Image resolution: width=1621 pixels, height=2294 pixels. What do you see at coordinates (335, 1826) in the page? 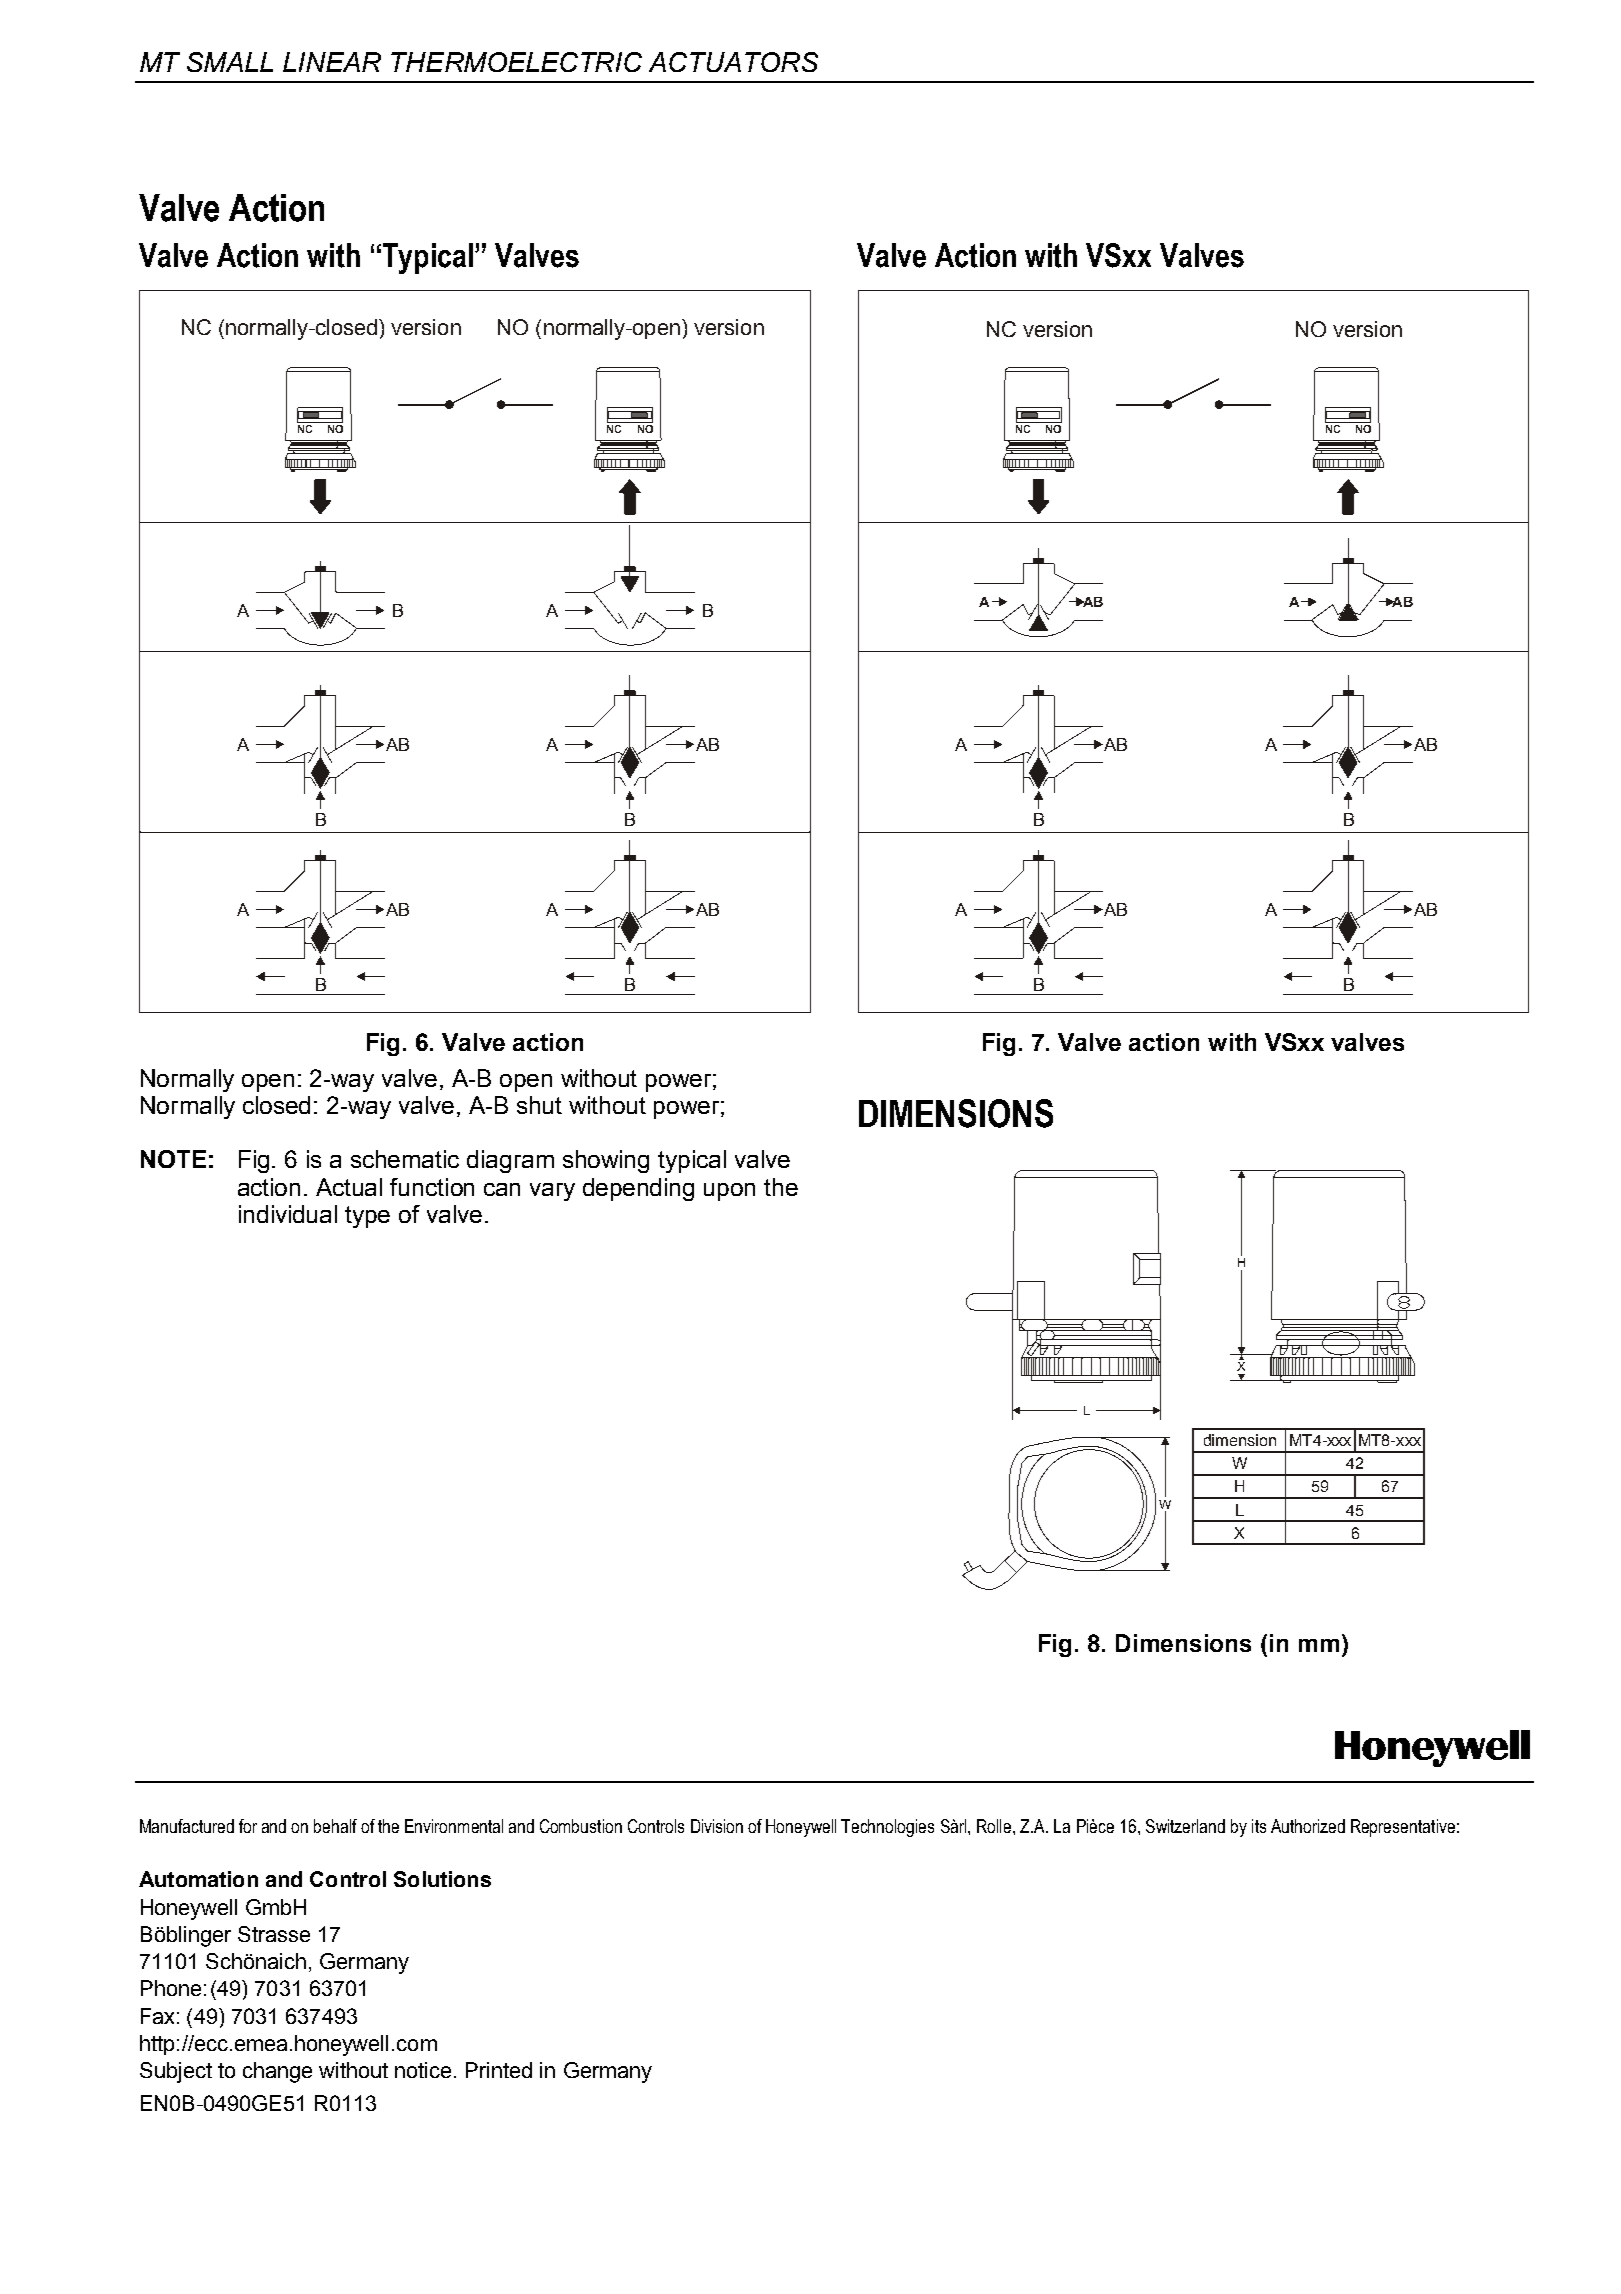
I see `behalf` at bounding box center [335, 1826].
